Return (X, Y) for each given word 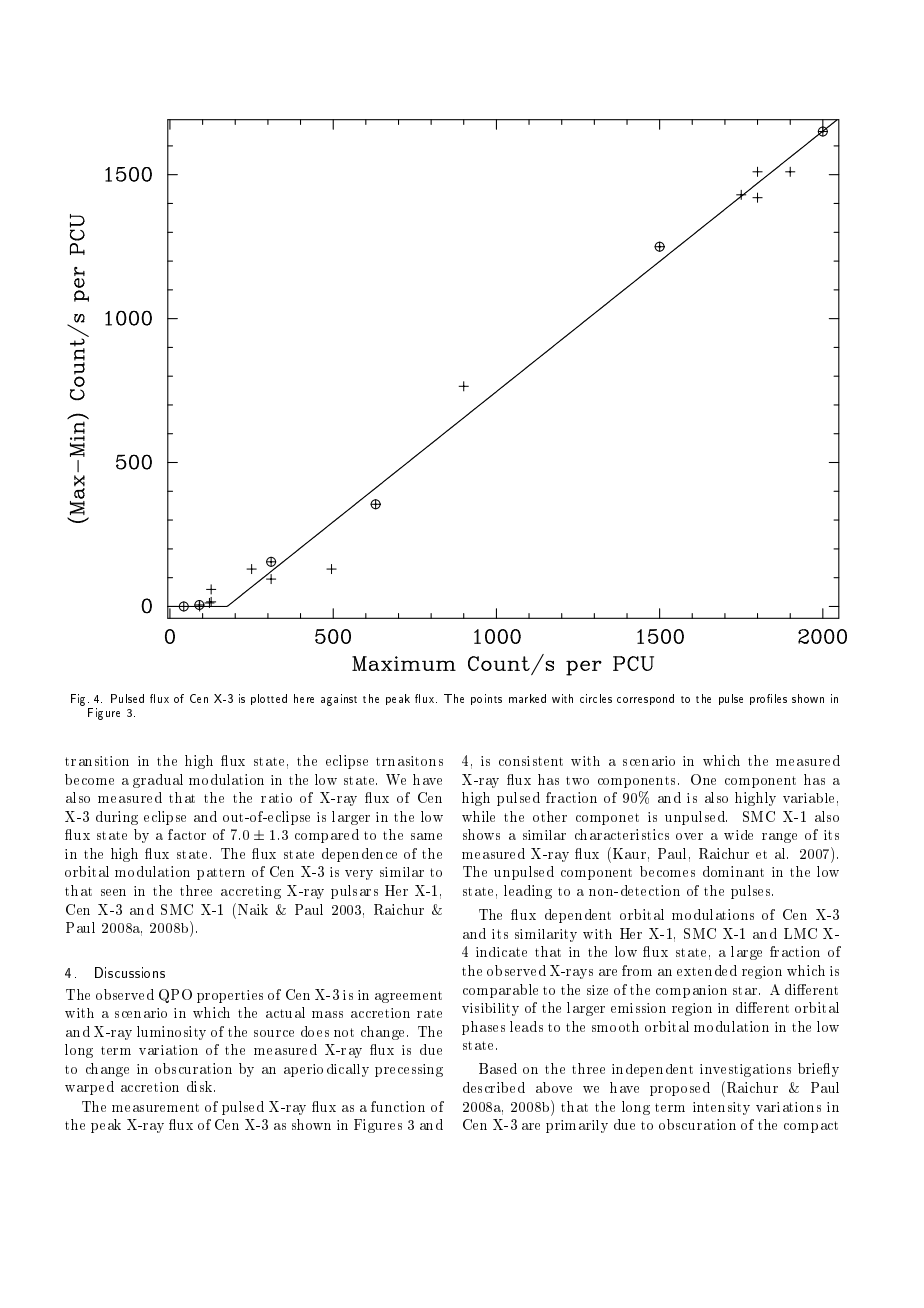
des (472, 1087)
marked (527, 698)
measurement (155, 1107)
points (486, 699)
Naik (251, 909)
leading (528, 892)
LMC (800, 933)
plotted (269, 699)
